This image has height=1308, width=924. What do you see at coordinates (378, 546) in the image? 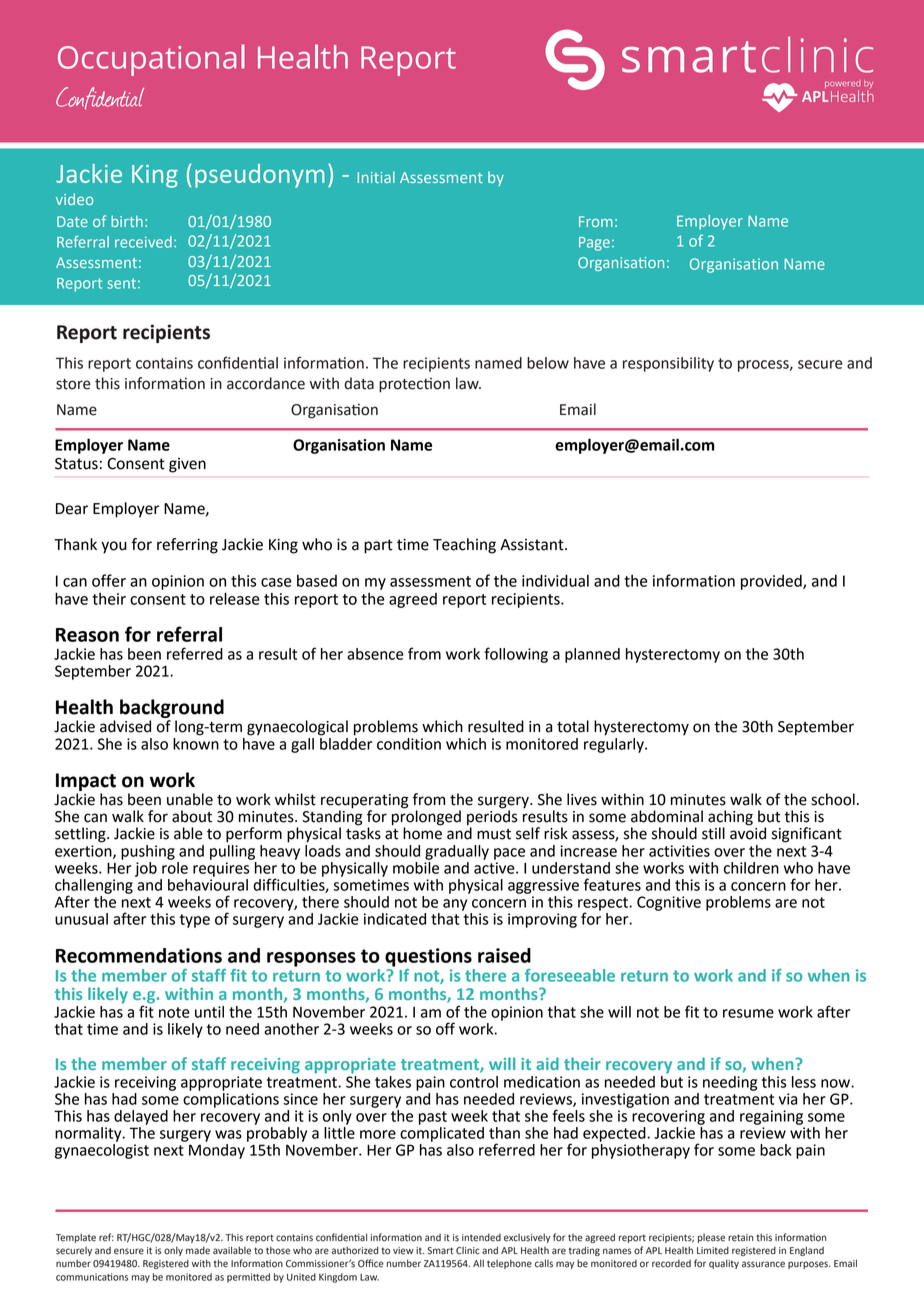
I see `part` at bounding box center [378, 546].
